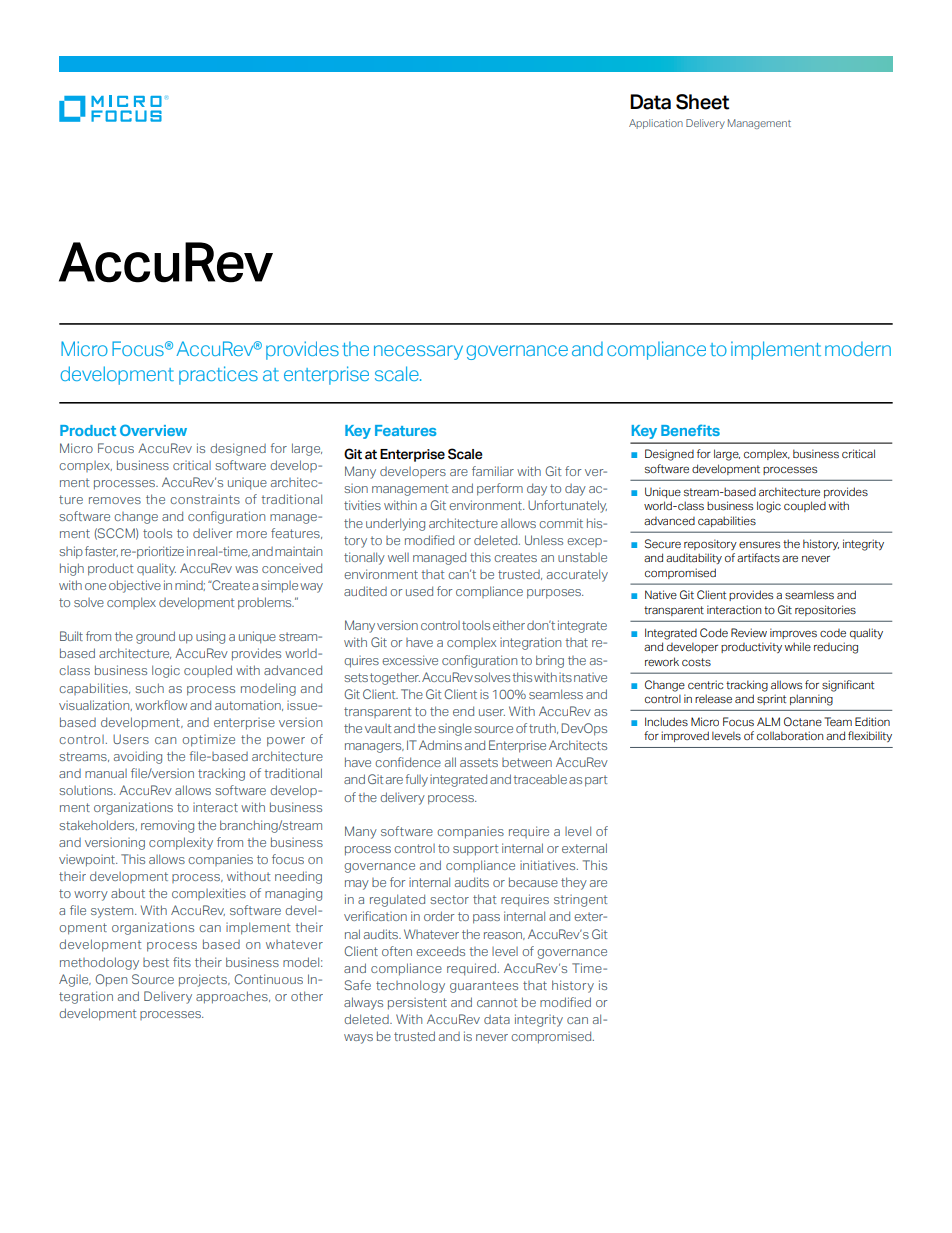 The height and width of the screenshot is (1233, 952). I want to click on Overview, so click(153, 430).
